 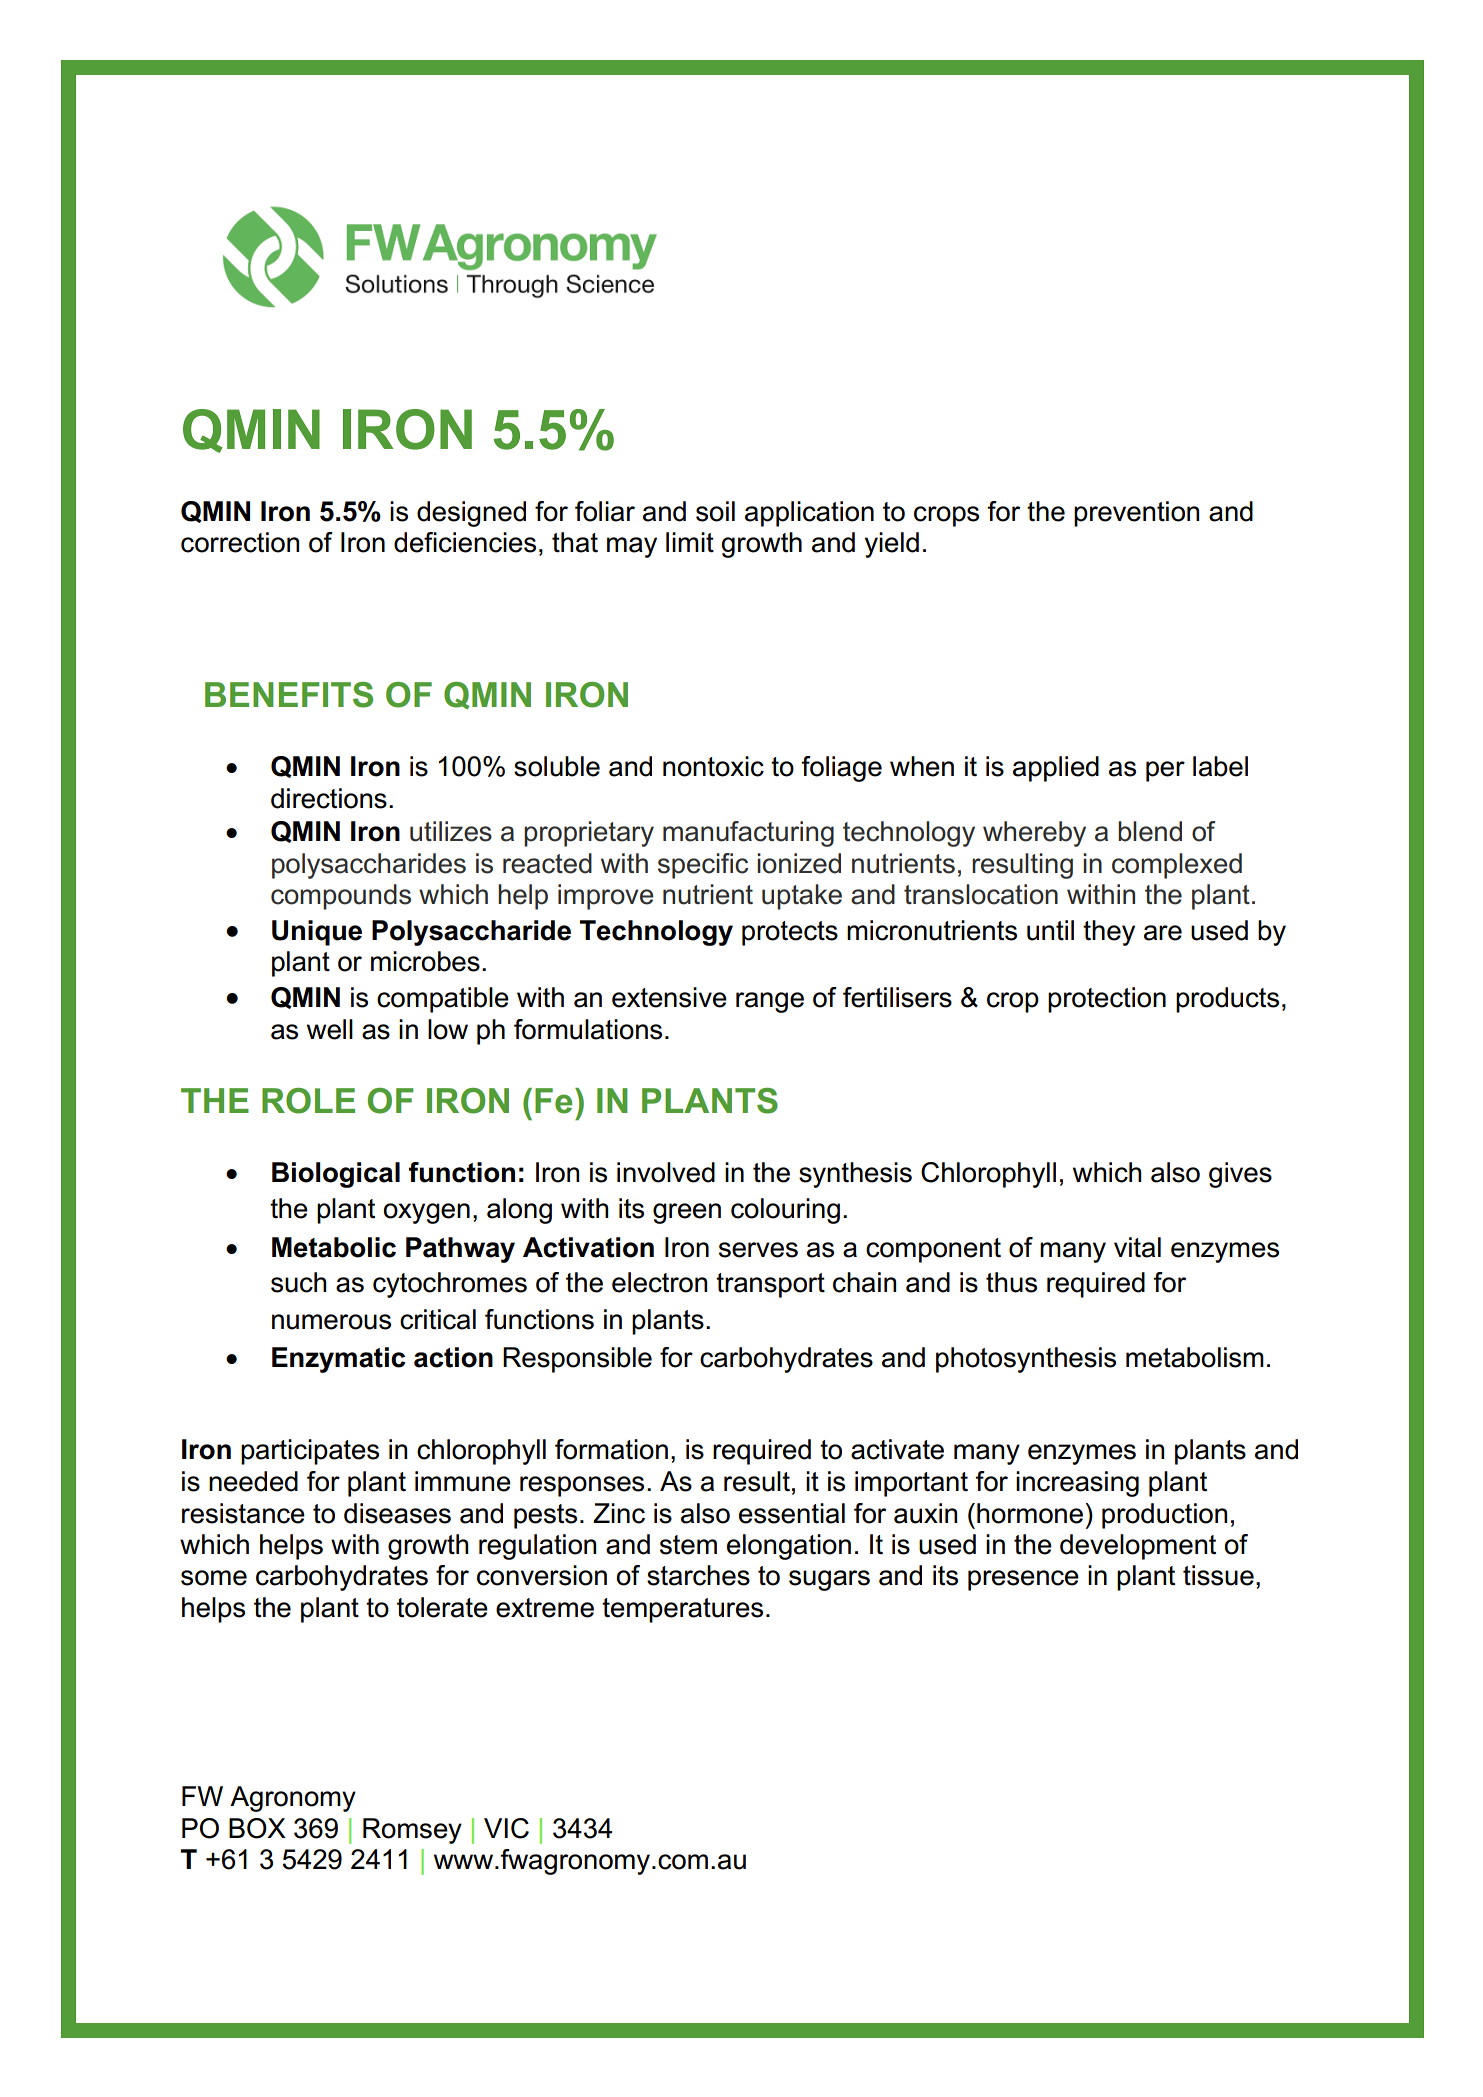 What do you see at coordinates (690, 542) in the image?
I see `limit` at bounding box center [690, 542].
